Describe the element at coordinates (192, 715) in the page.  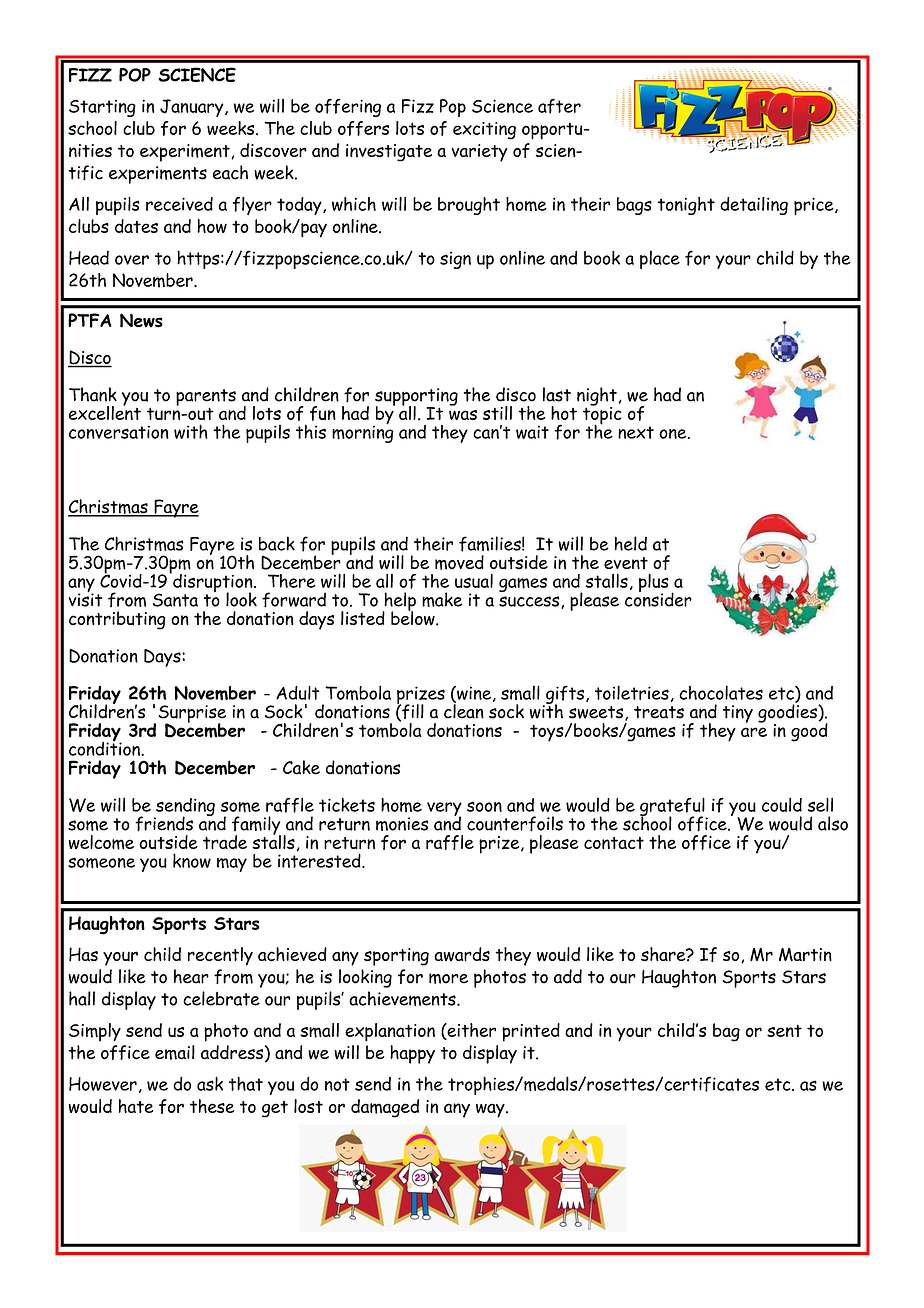
I see `Surprise` at that location.
